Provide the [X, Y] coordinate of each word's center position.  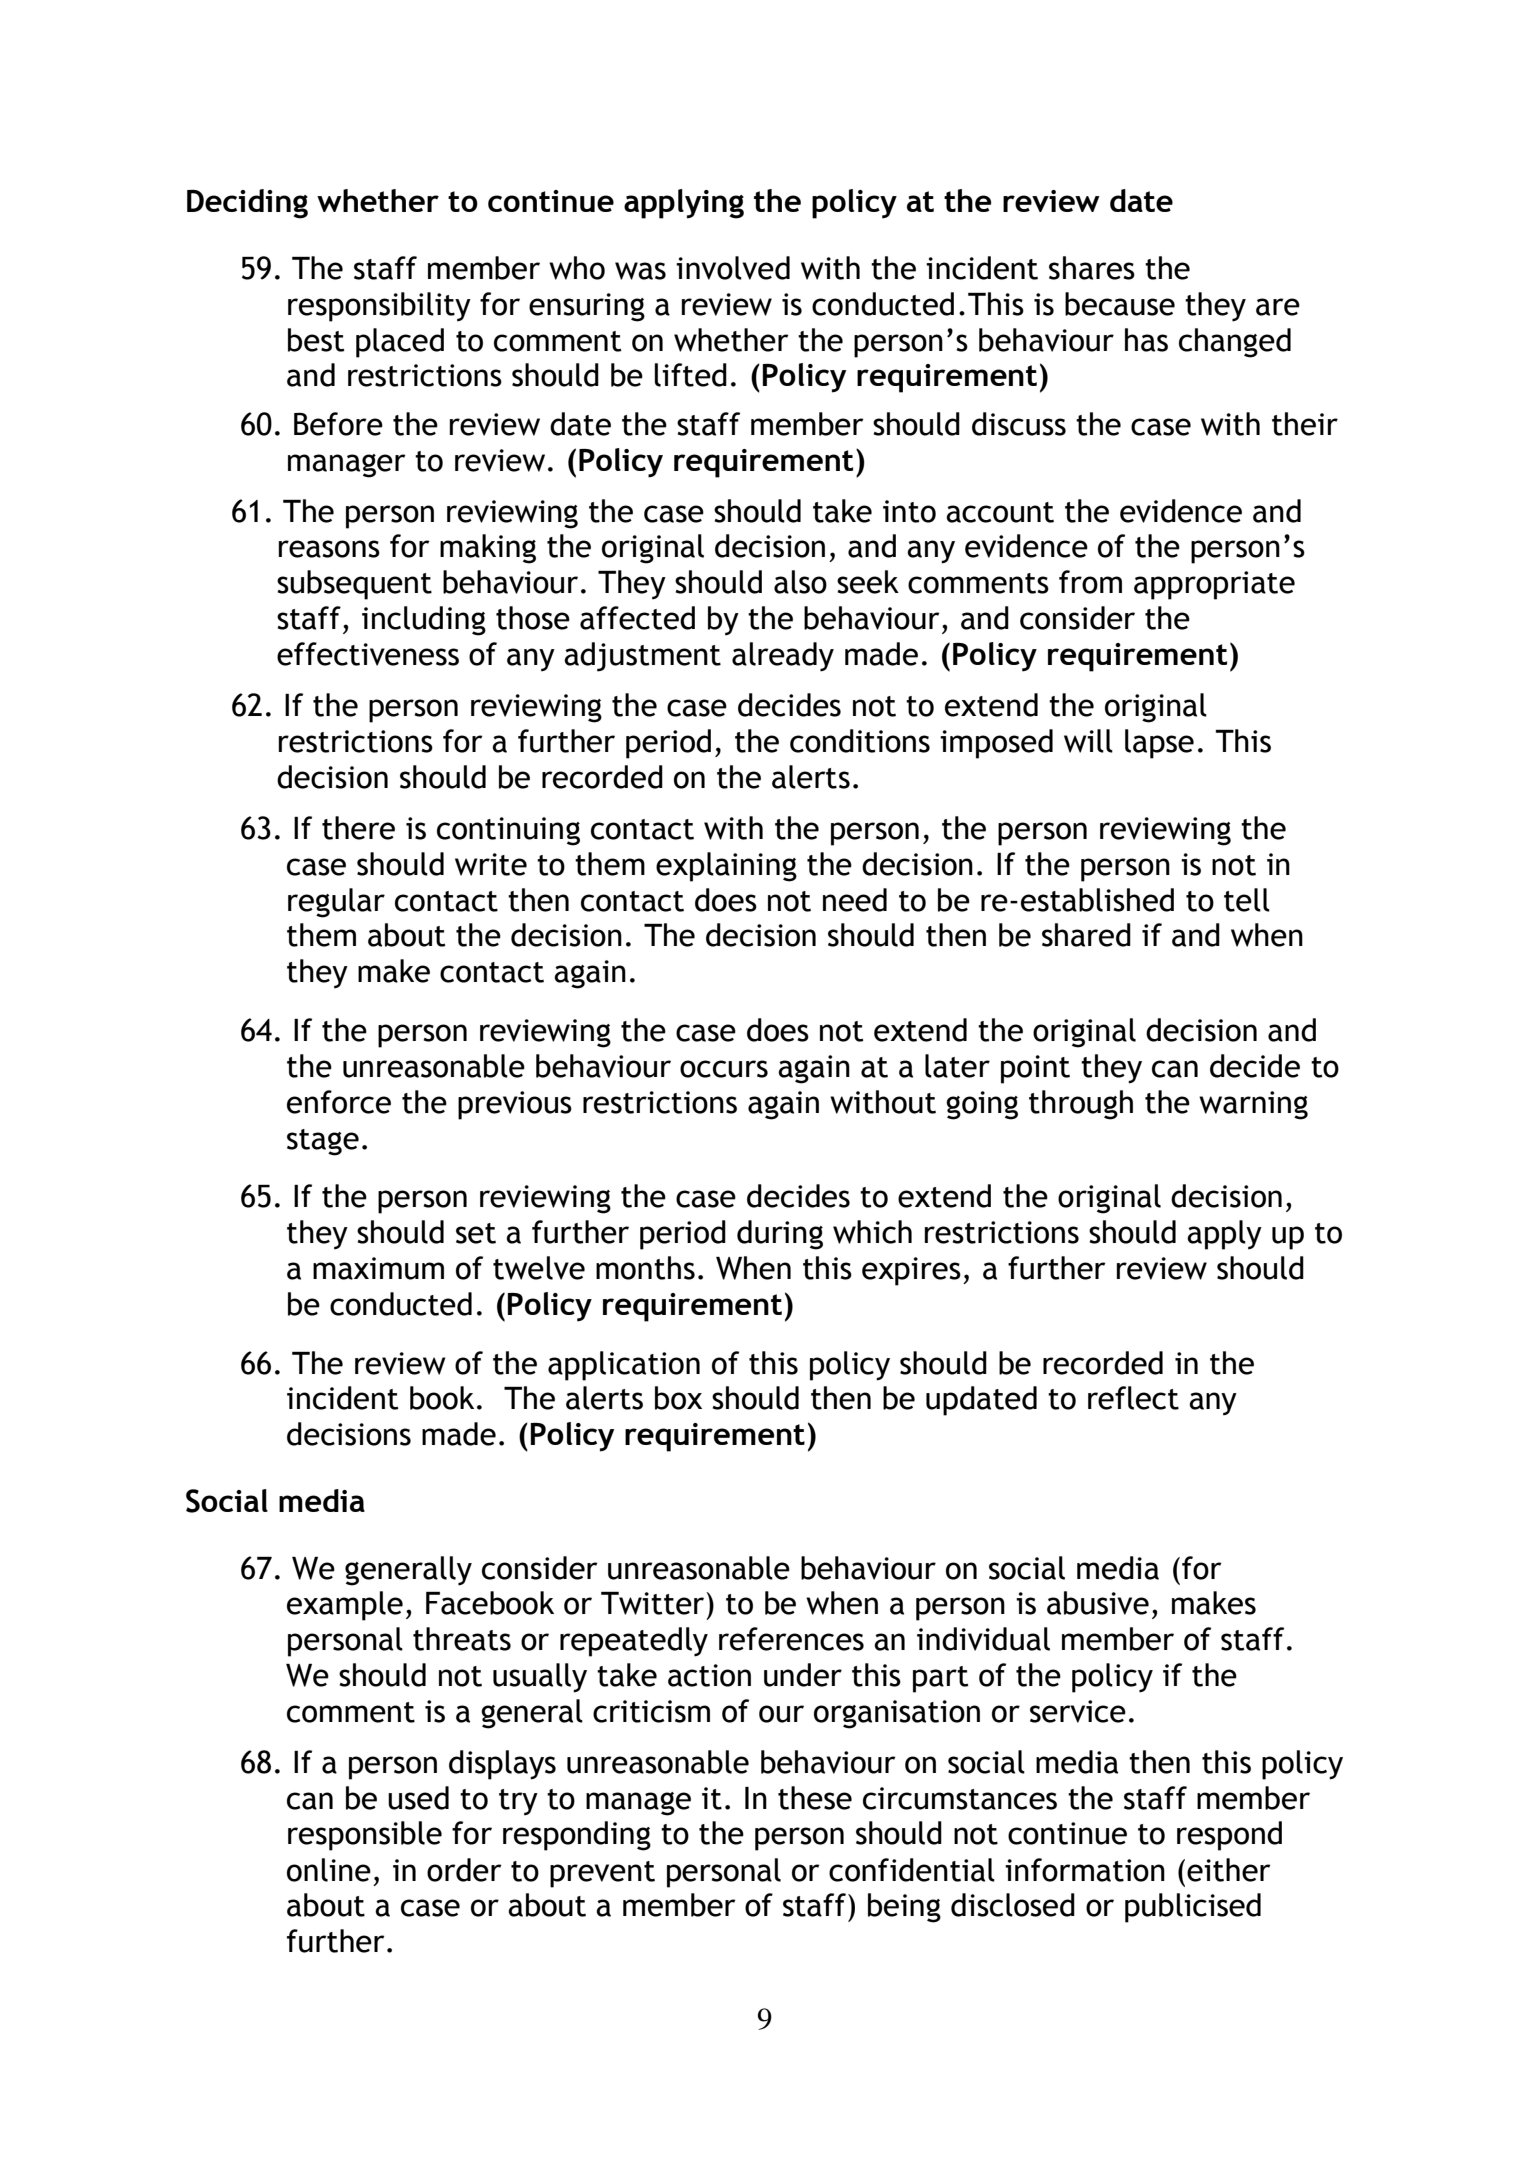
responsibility [379, 307]
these [815, 1798]
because [1120, 304]
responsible [365, 1836]
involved [733, 268]
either [1229, 1870]
